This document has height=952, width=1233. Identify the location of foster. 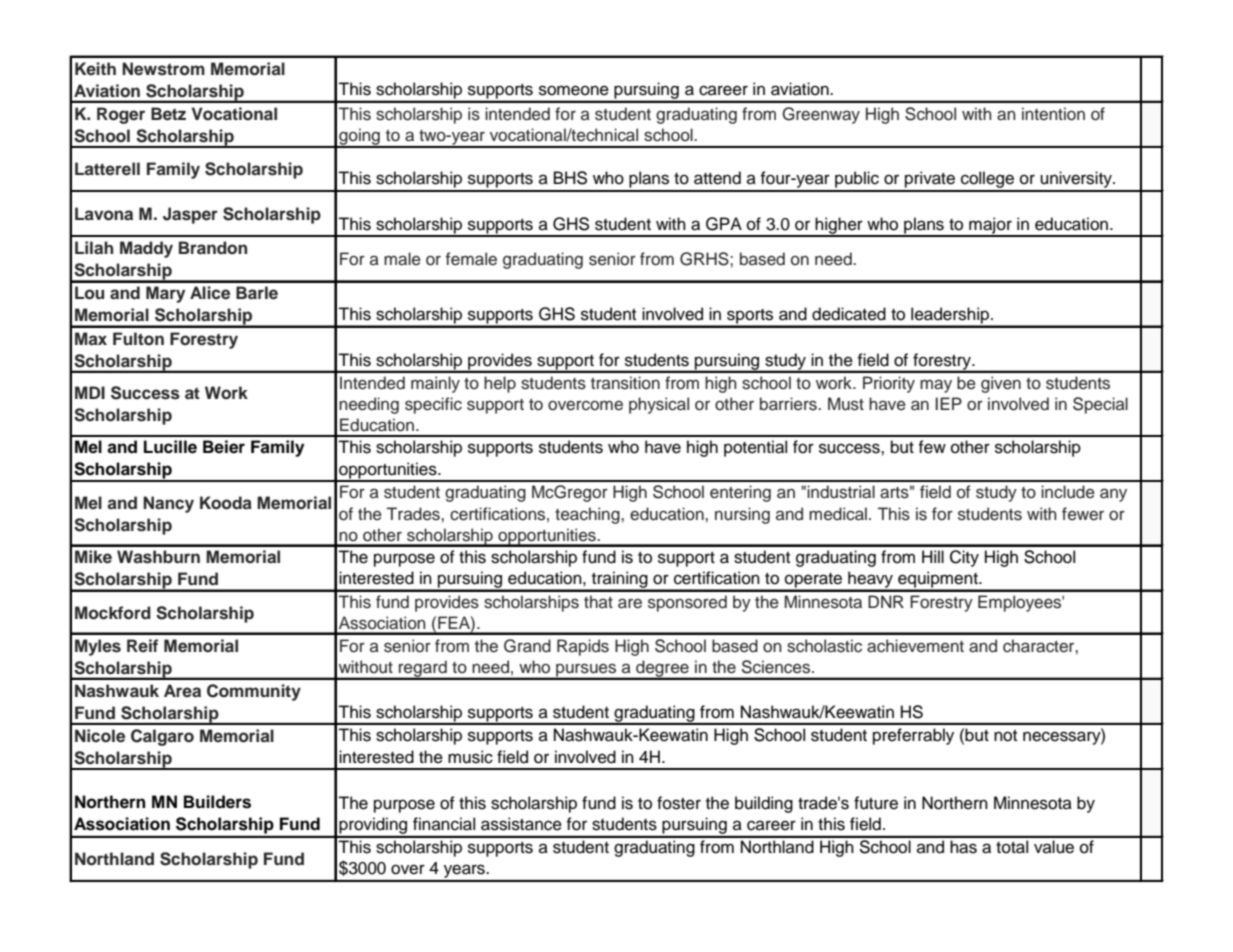
(679, 803).
